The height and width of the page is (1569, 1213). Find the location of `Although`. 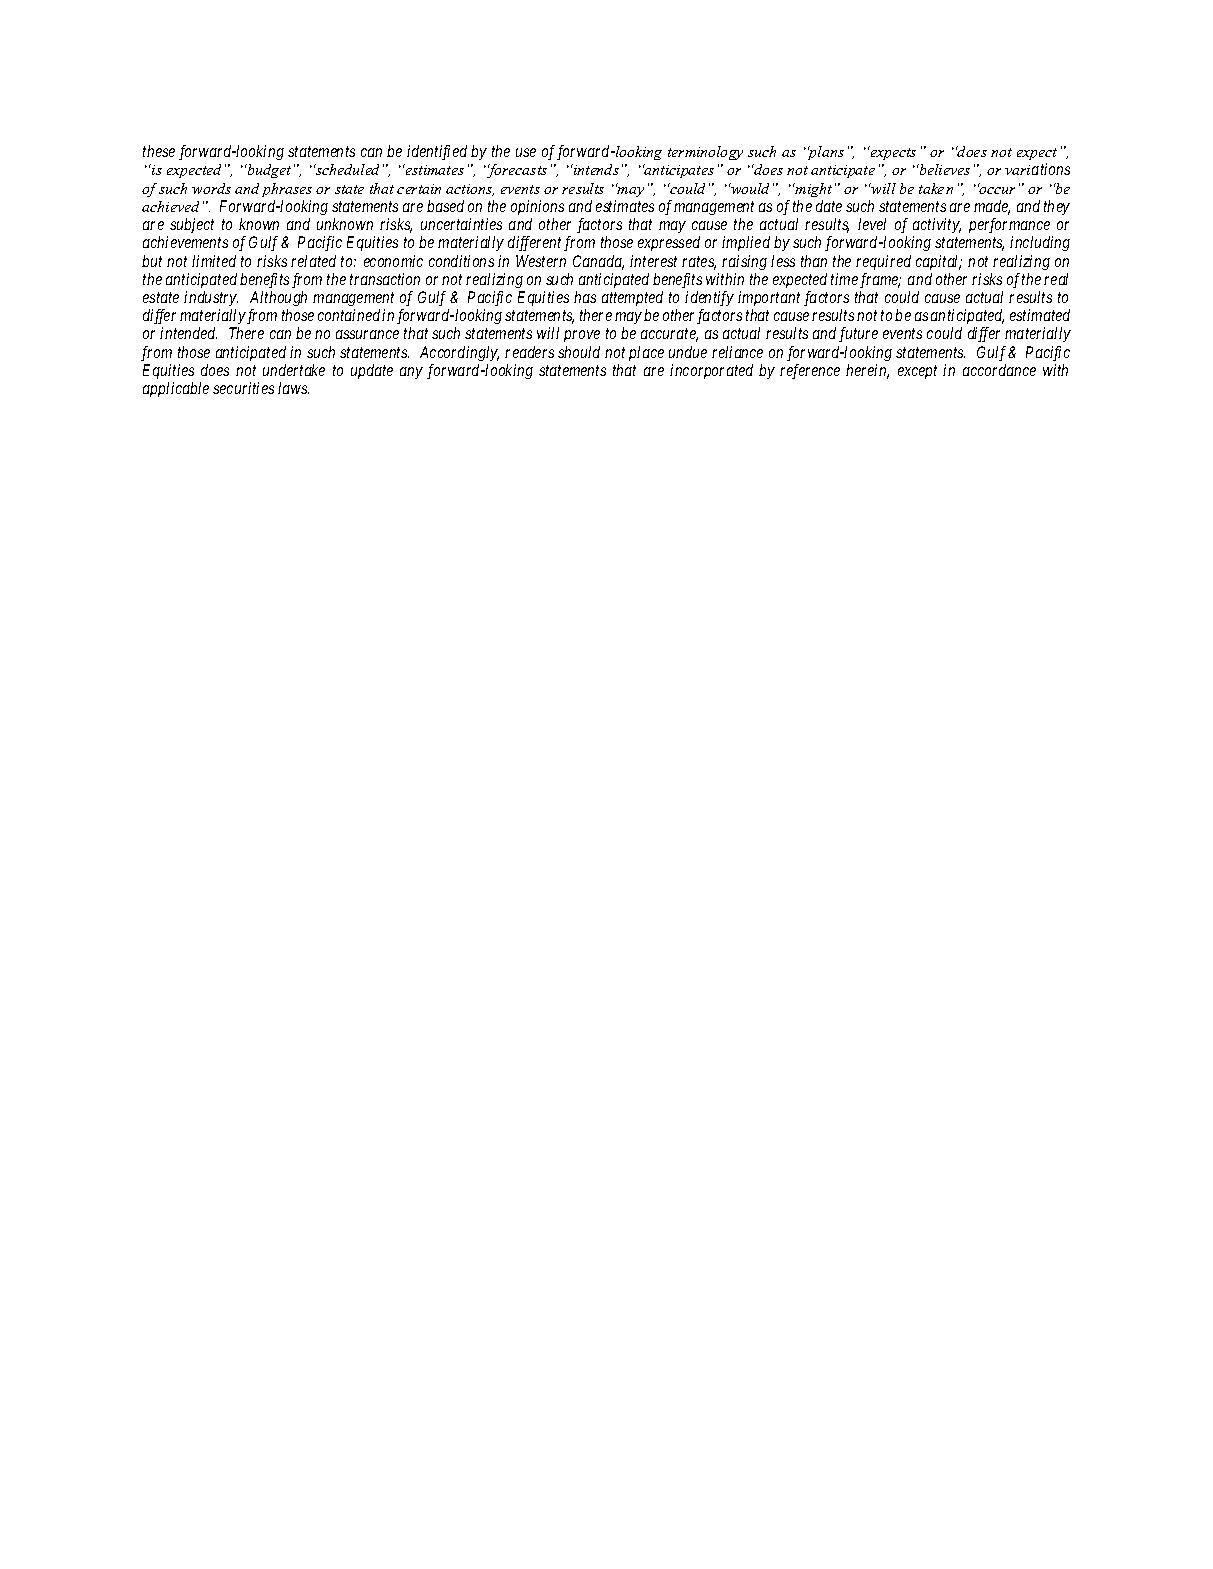

Although is located at coordinates (278, 298).
